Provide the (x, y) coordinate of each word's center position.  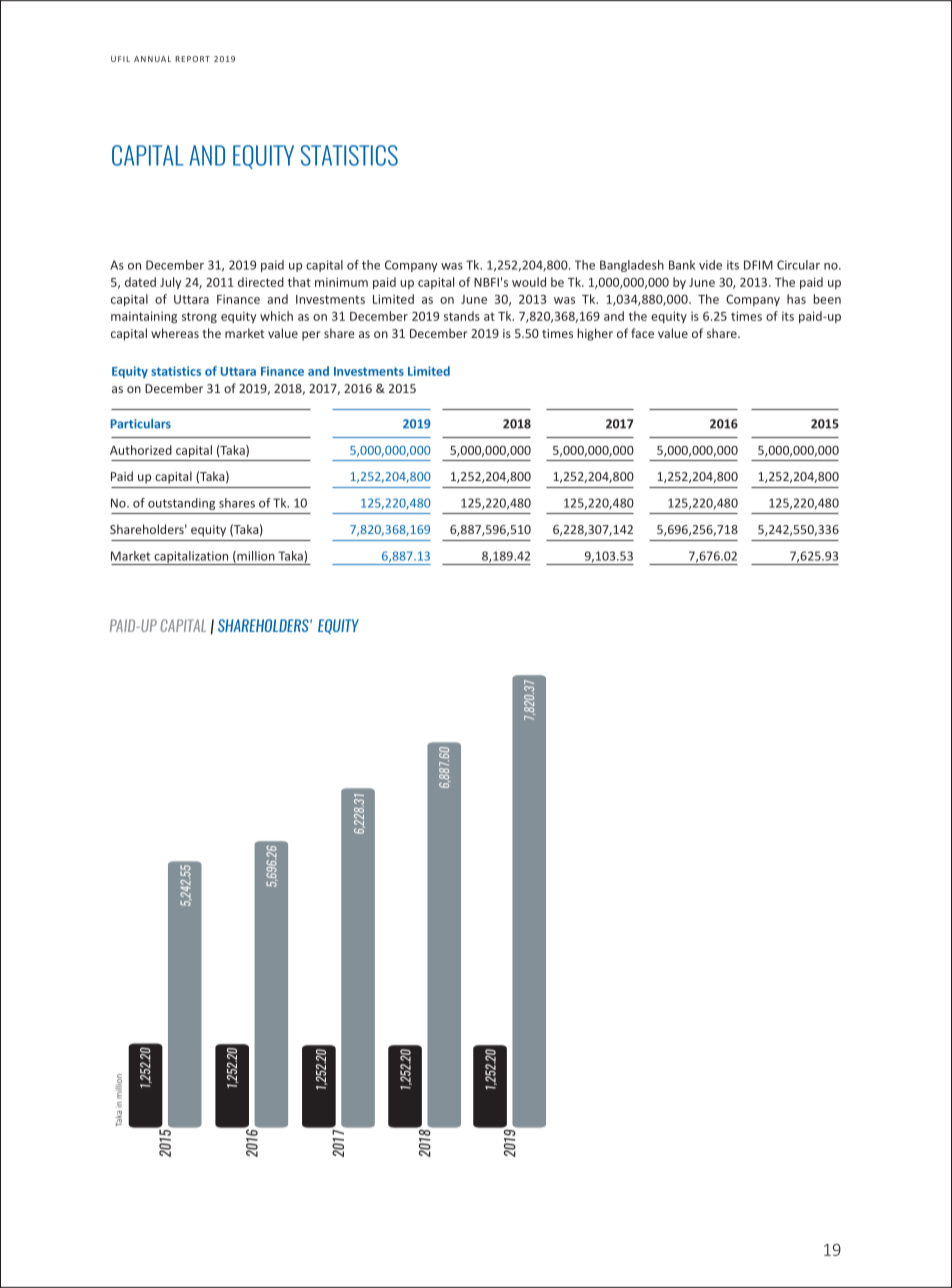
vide (710, 265)
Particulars (141, 424)
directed (261, 282)
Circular (798, 265)
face (642, 333)
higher (595, 334)
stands (462, 316)
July (170, 283)
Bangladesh (632, 266)
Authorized (141, 450)
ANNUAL (152, 59)
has (796, 299)
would (529, 282)
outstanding (181, 504)
